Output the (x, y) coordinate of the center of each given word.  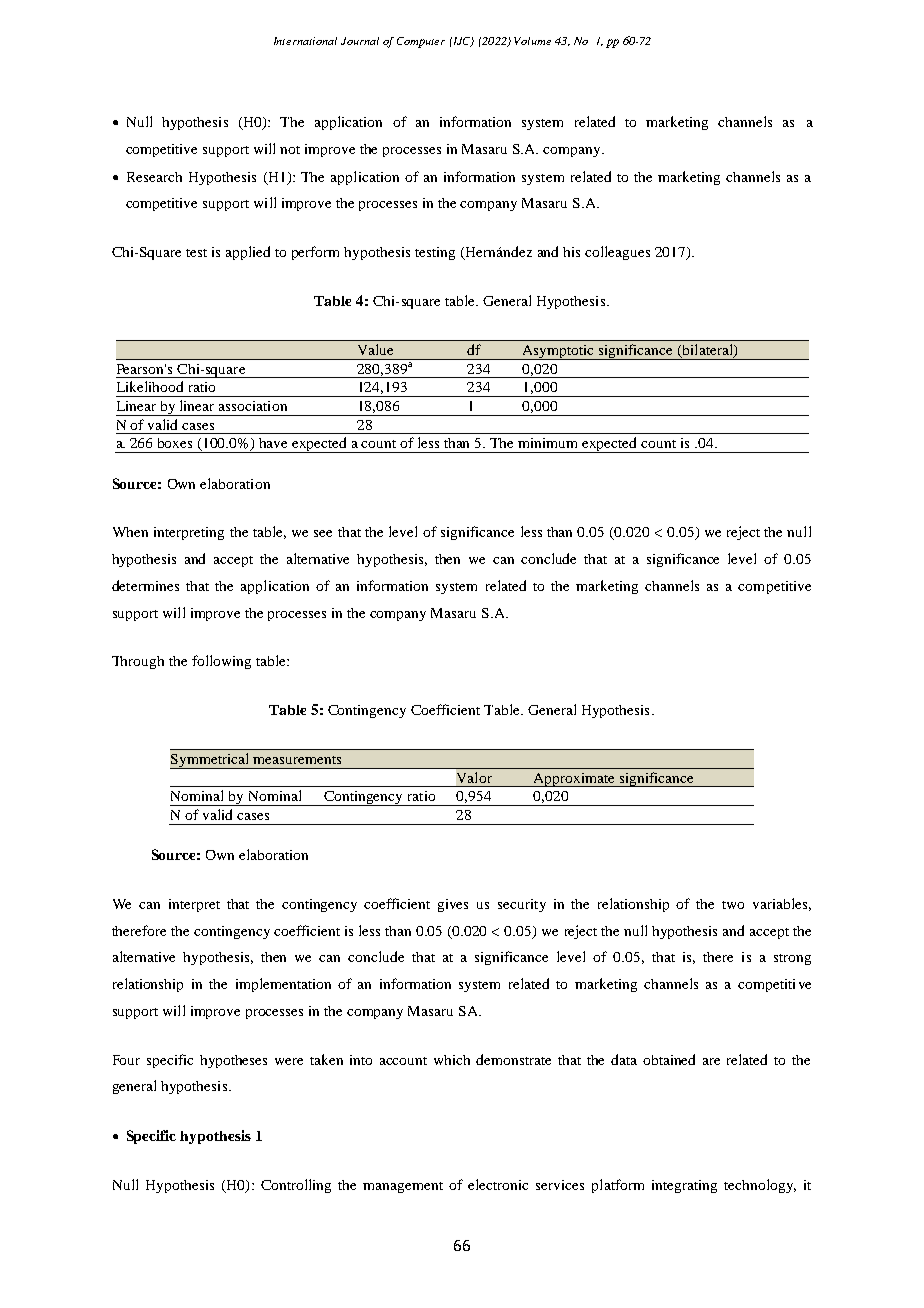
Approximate (574, 780)
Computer (421, 42)
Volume (532, 41)
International (305, 41)
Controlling (296, 1186)
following (221, 662)
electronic (498, 1184)
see (323, 533)
